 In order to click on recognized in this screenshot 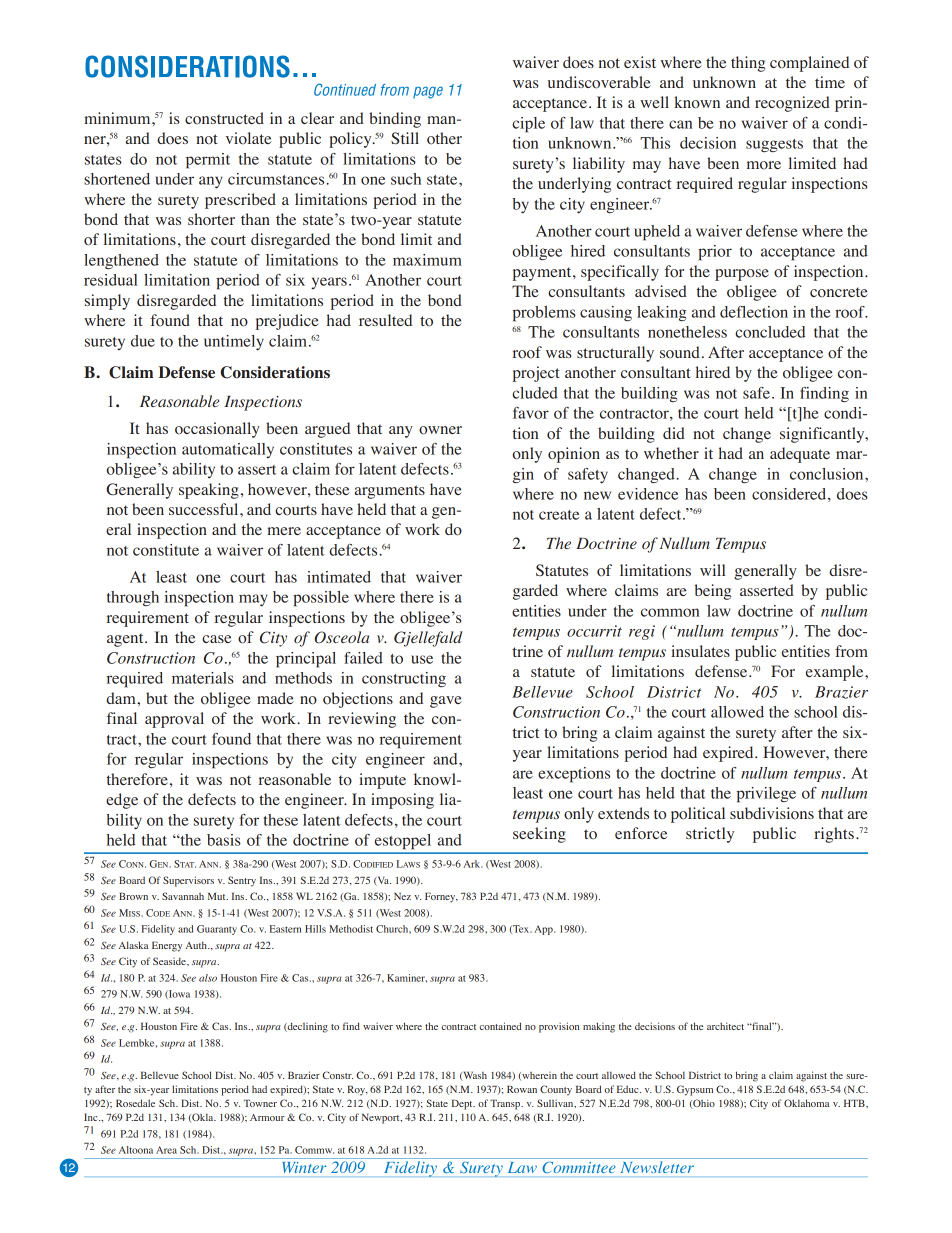, I will do `click(792, 104)`.
